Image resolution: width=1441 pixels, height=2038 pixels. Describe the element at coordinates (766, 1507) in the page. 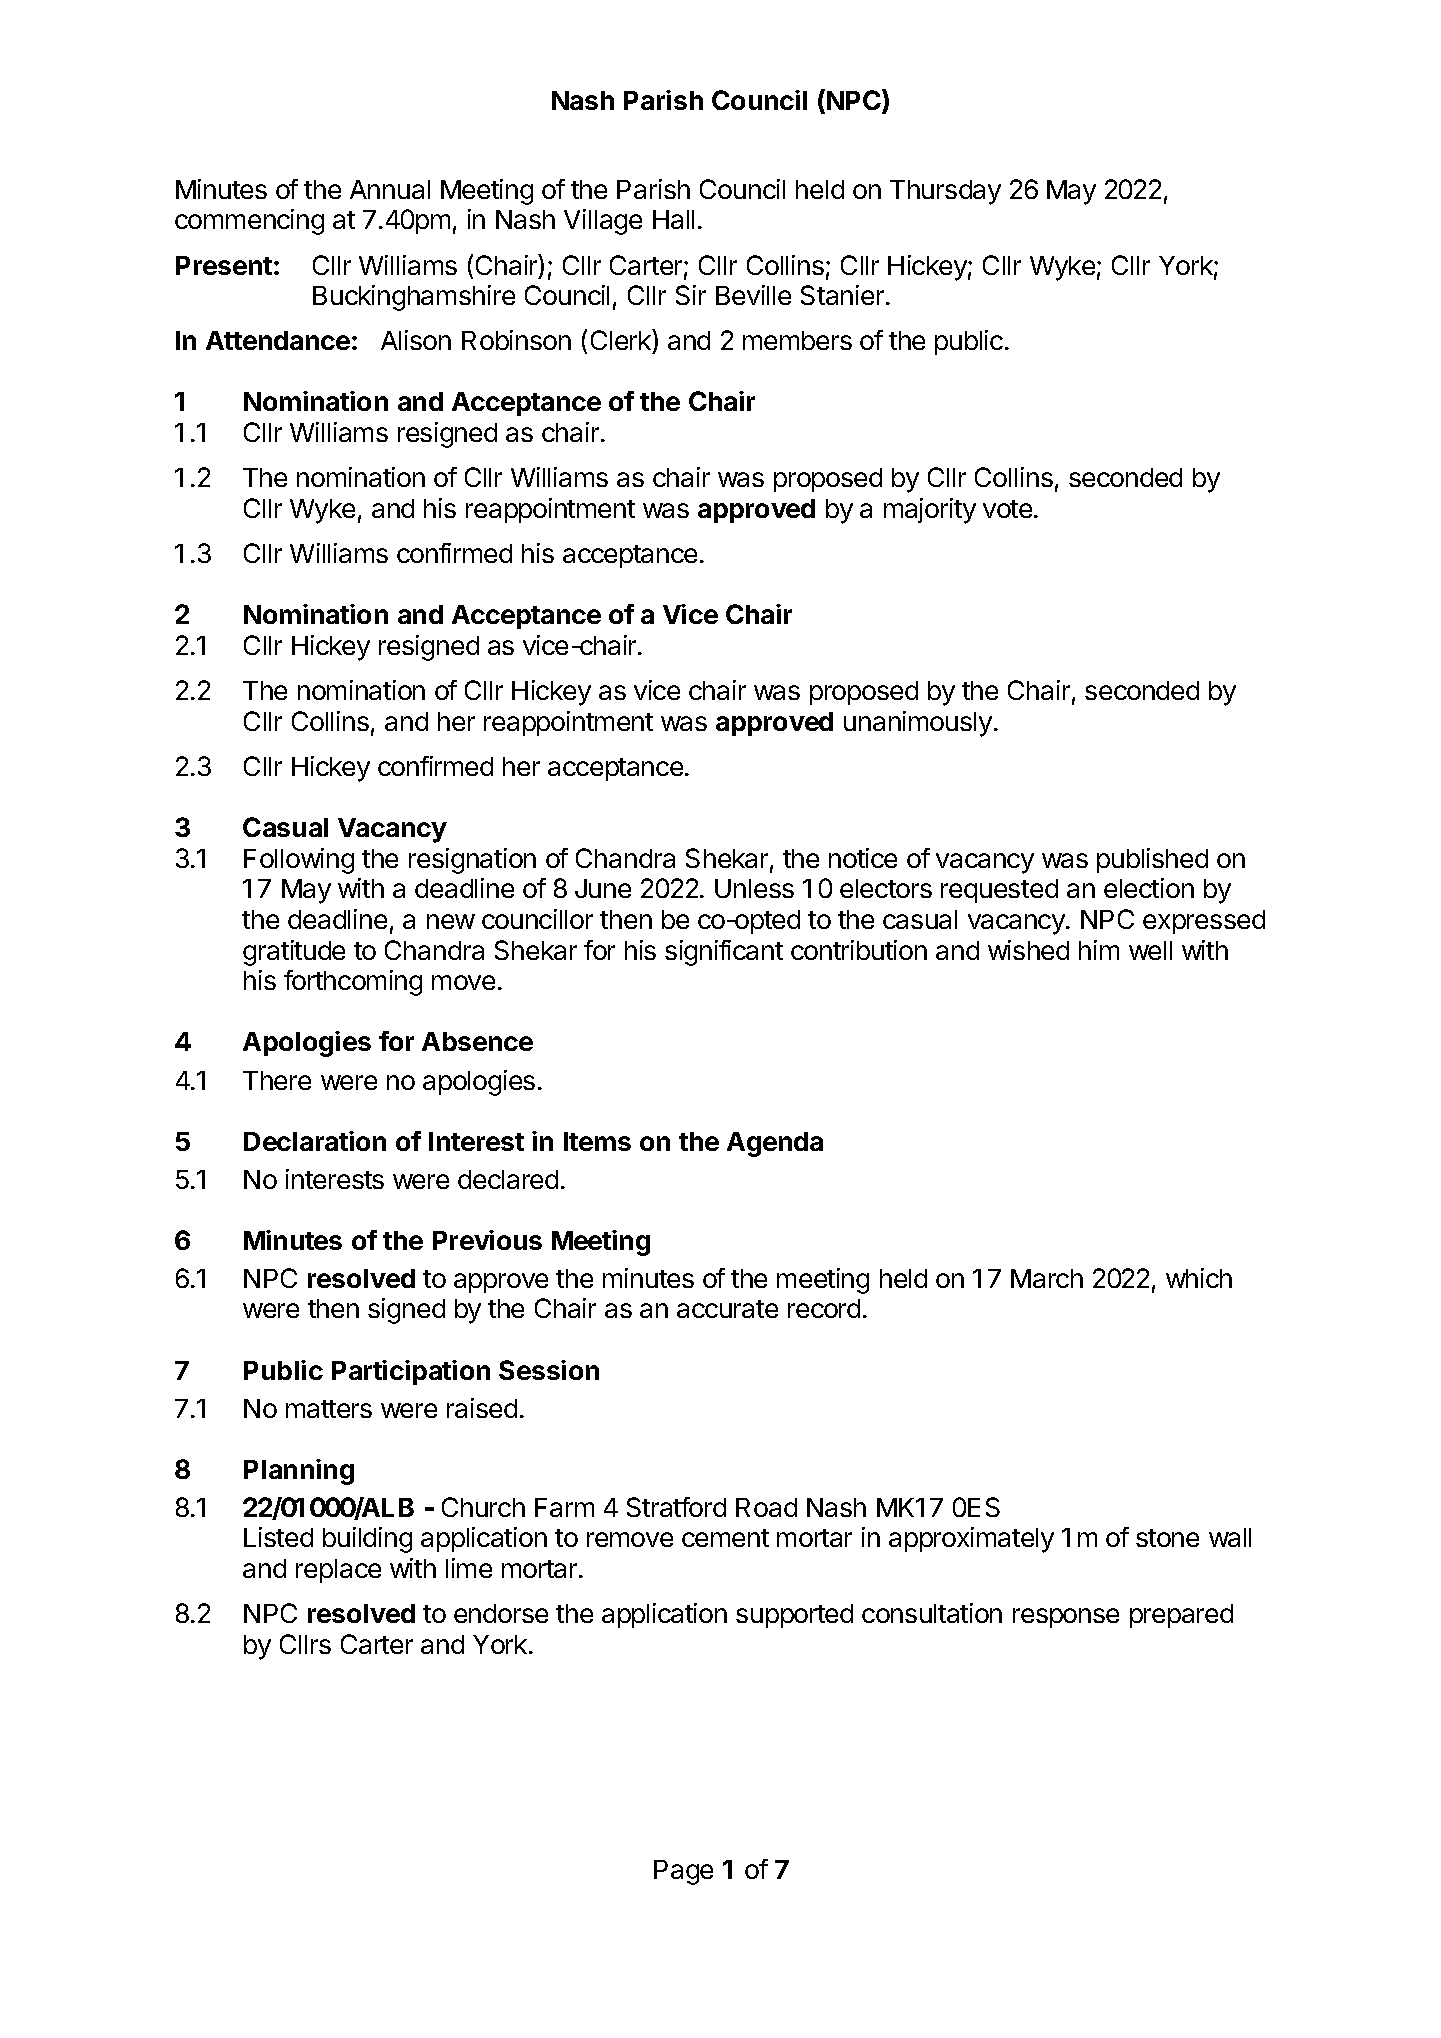

I see `Road` at that location.
